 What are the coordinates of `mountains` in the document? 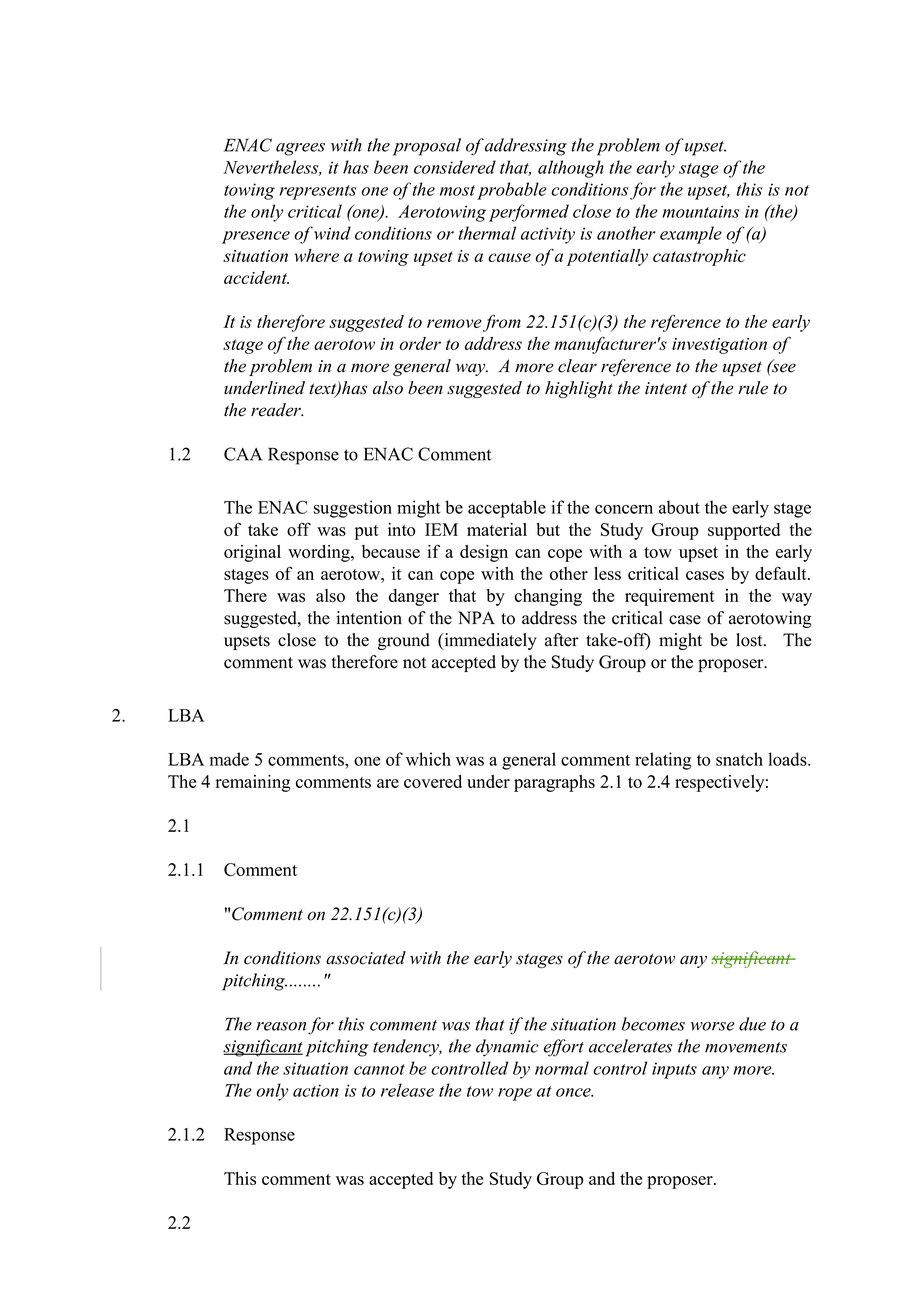 It's located at (700, 211).
